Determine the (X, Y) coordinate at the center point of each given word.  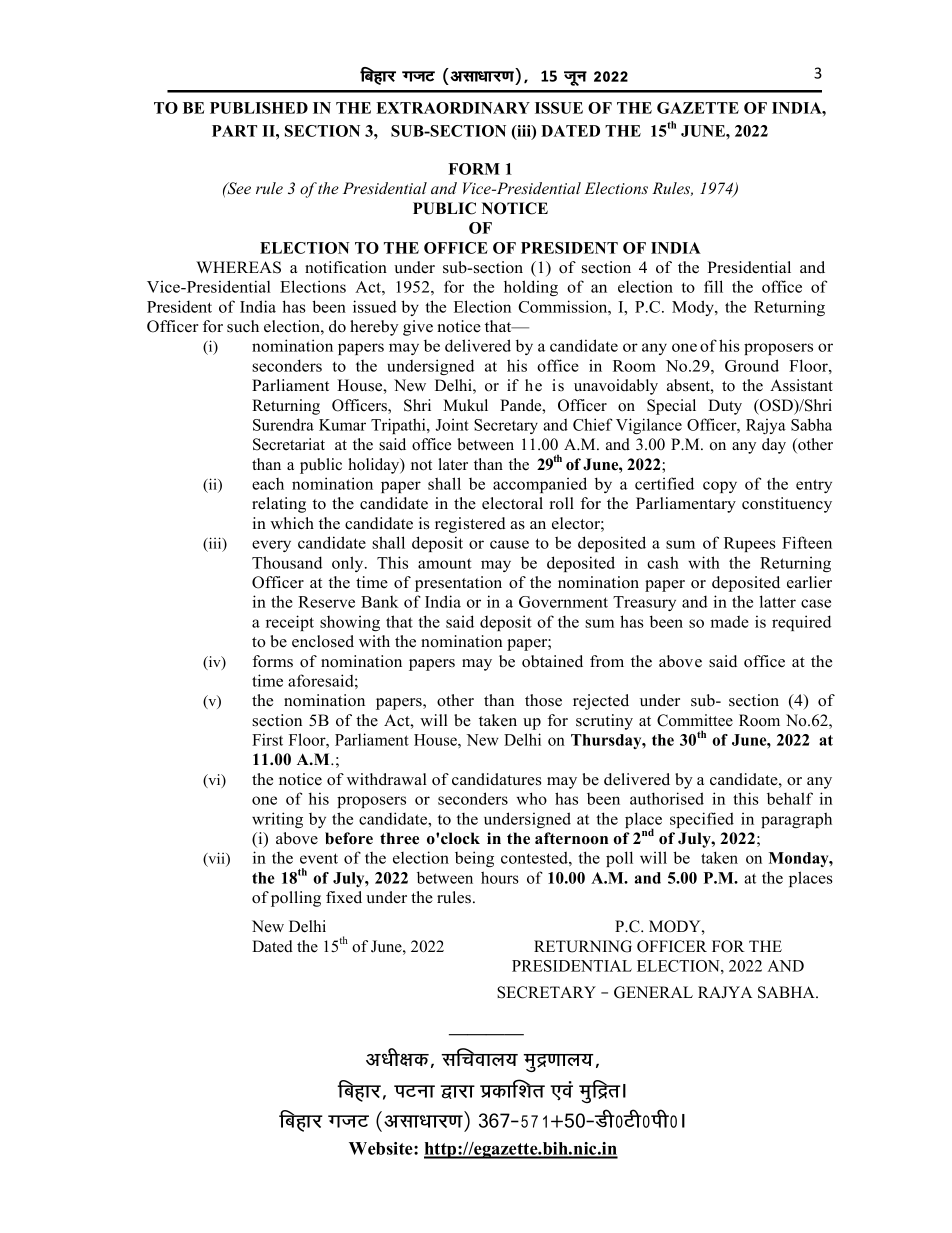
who (532, 798)
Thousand (287, 562)
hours (500, 877)
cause (509, 544)
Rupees (750, 544)
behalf (790, 798)
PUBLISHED (259, 108)
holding (531, 288)
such (243, 326)
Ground (752, 365)
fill (713, 286)
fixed (344, 897)
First (267, 739)
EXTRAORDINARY (453, 108)
